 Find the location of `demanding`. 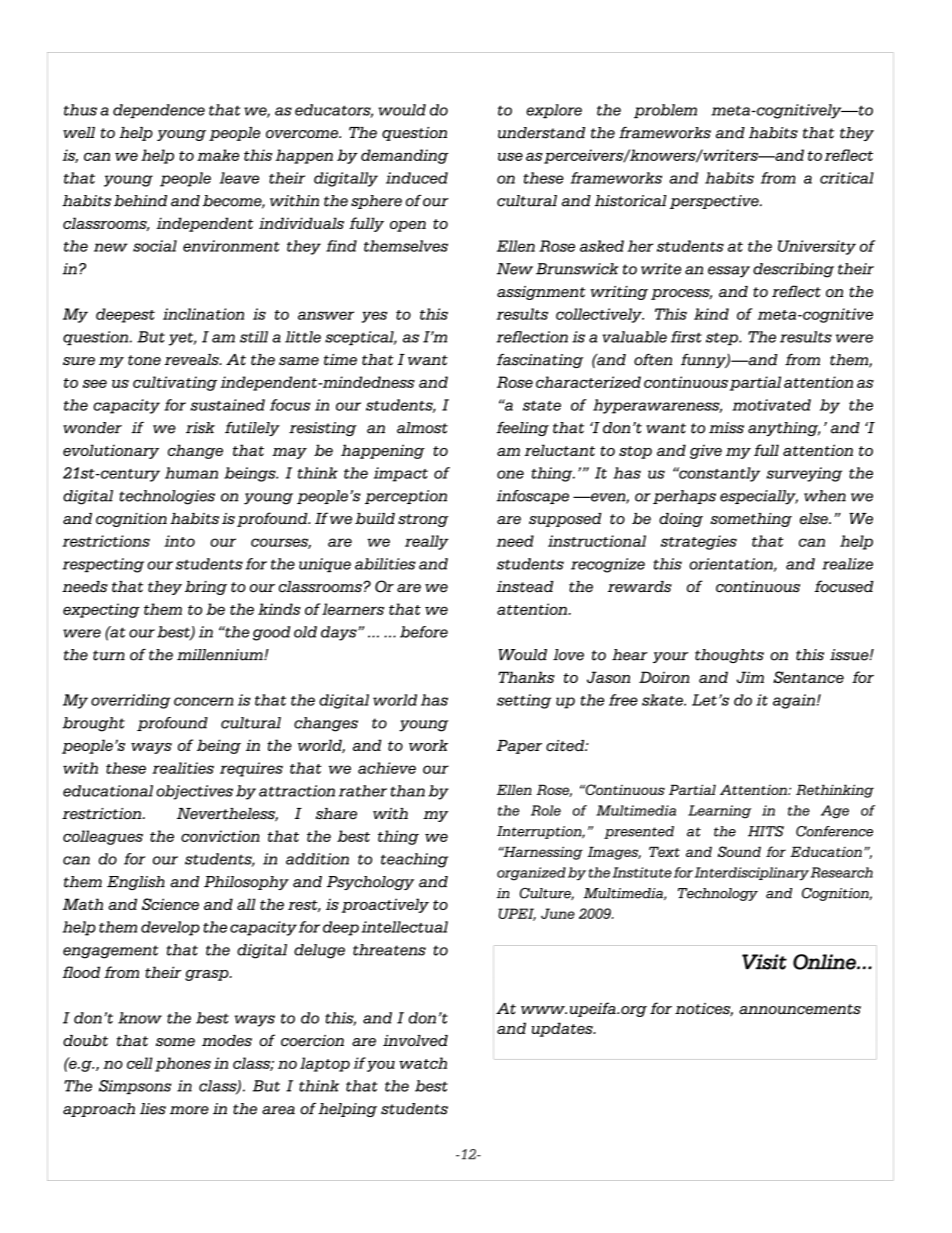

demanding is located at coordinates (405, 156).
